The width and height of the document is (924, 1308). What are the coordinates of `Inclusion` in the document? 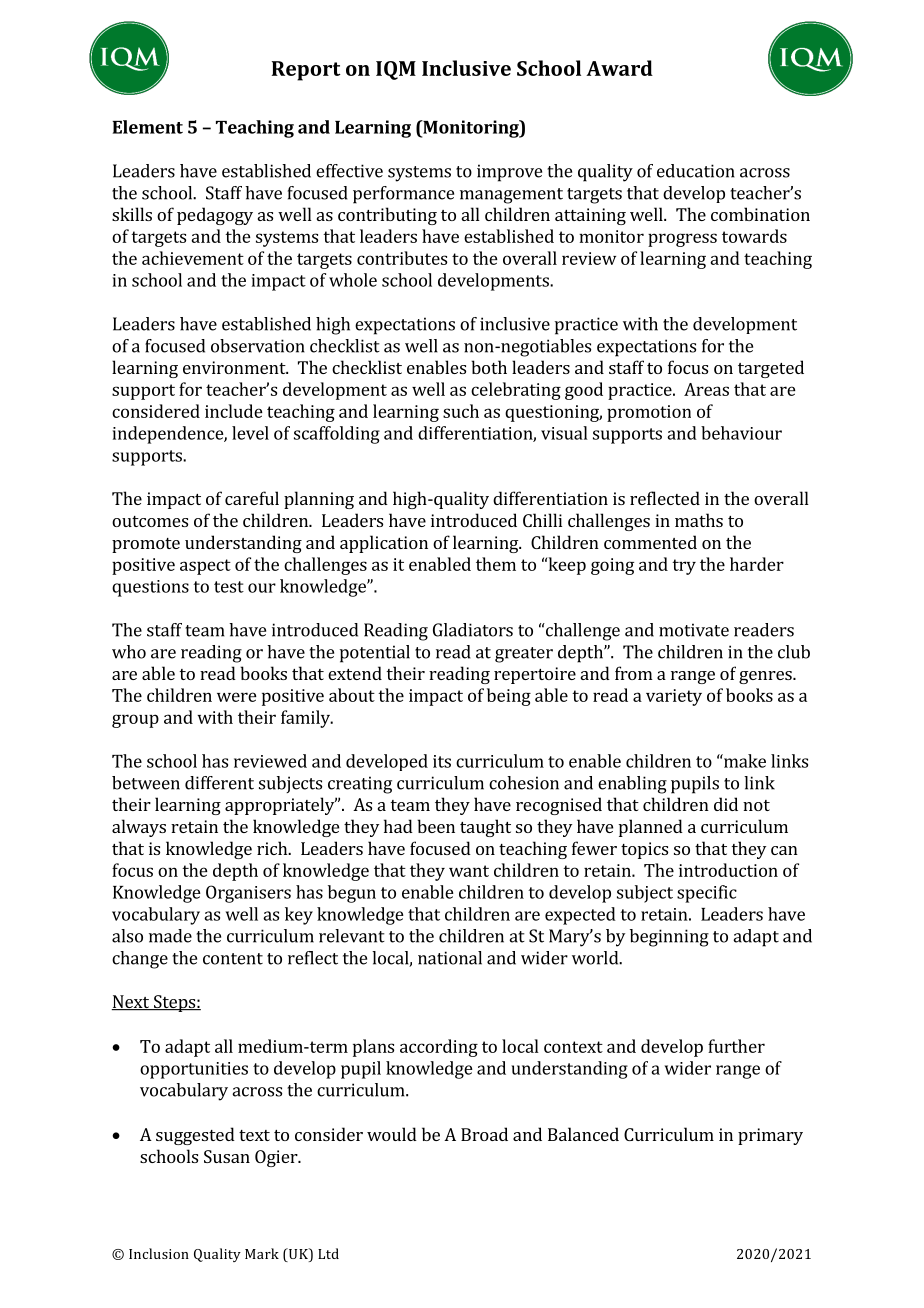 It's located at (159, 1253).
